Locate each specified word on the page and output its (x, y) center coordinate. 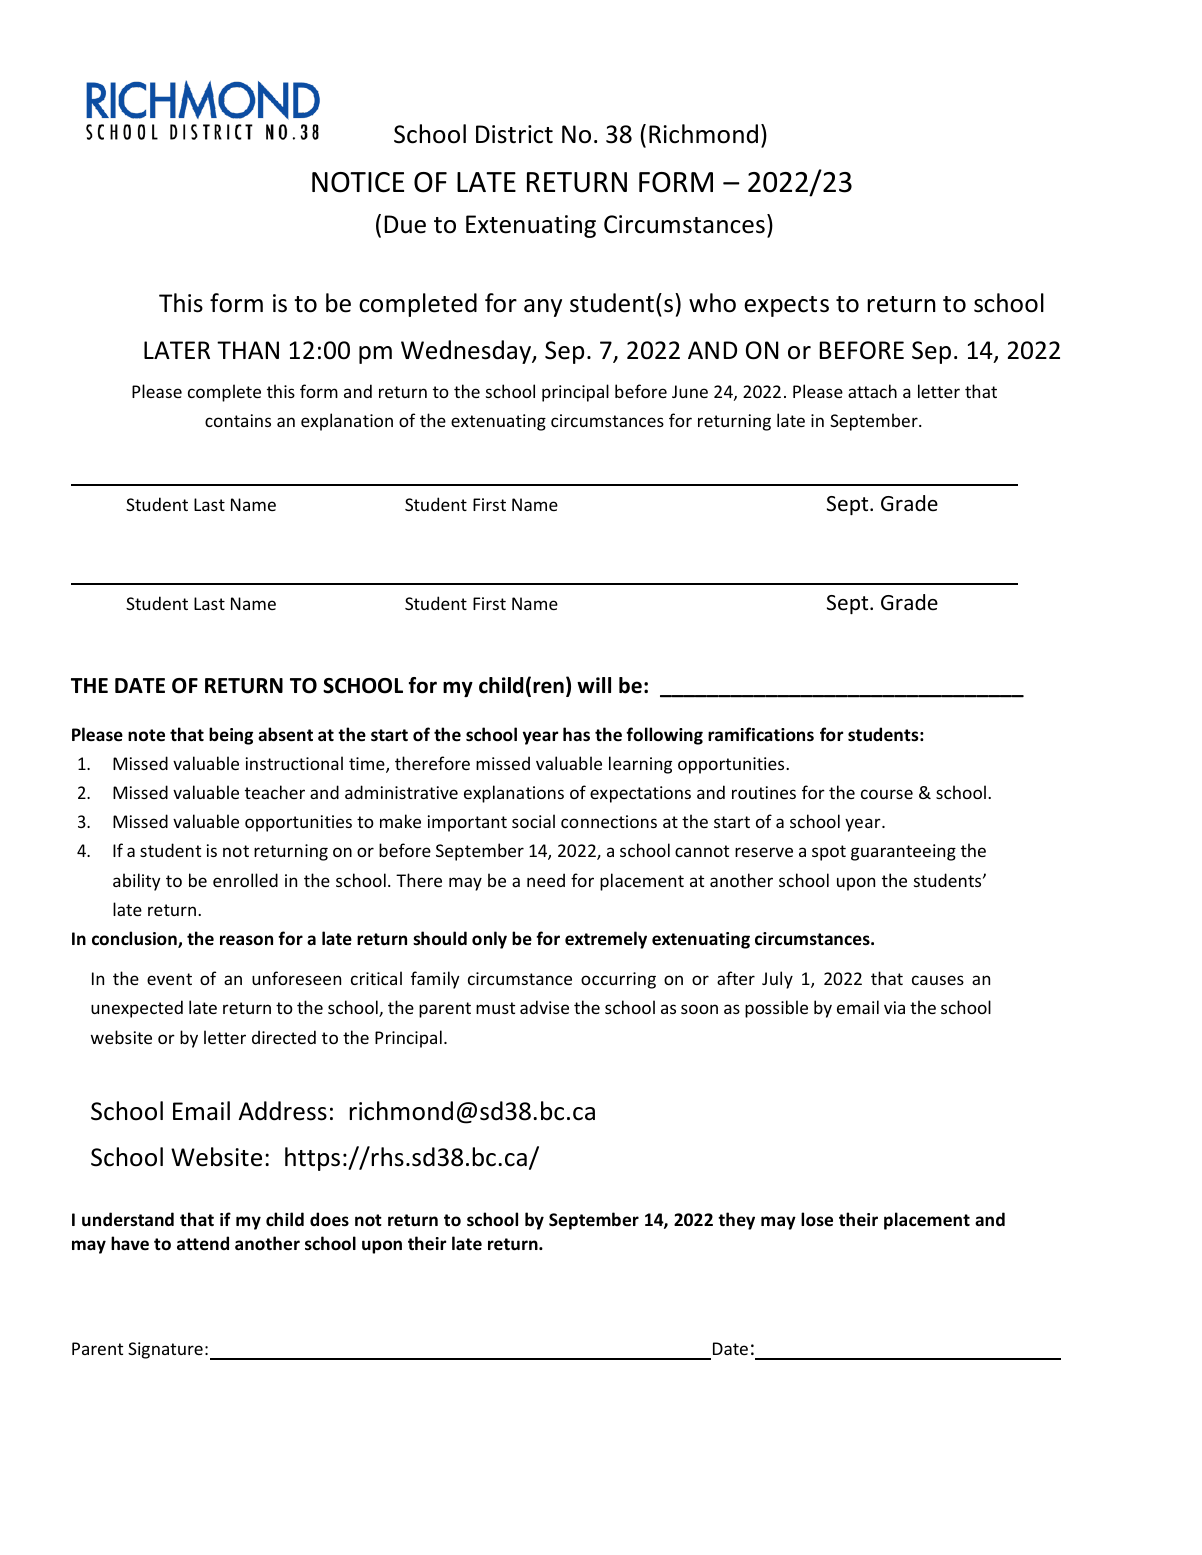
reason (246, 940)
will (594, 685)
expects (786, 306)
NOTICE (358, 182)
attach (872, 391)
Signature (165, 1350)
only (489, 940)
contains (238, 420)
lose (817, 1219)
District (514, 134)
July (777, 980)
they (736, 1221)
